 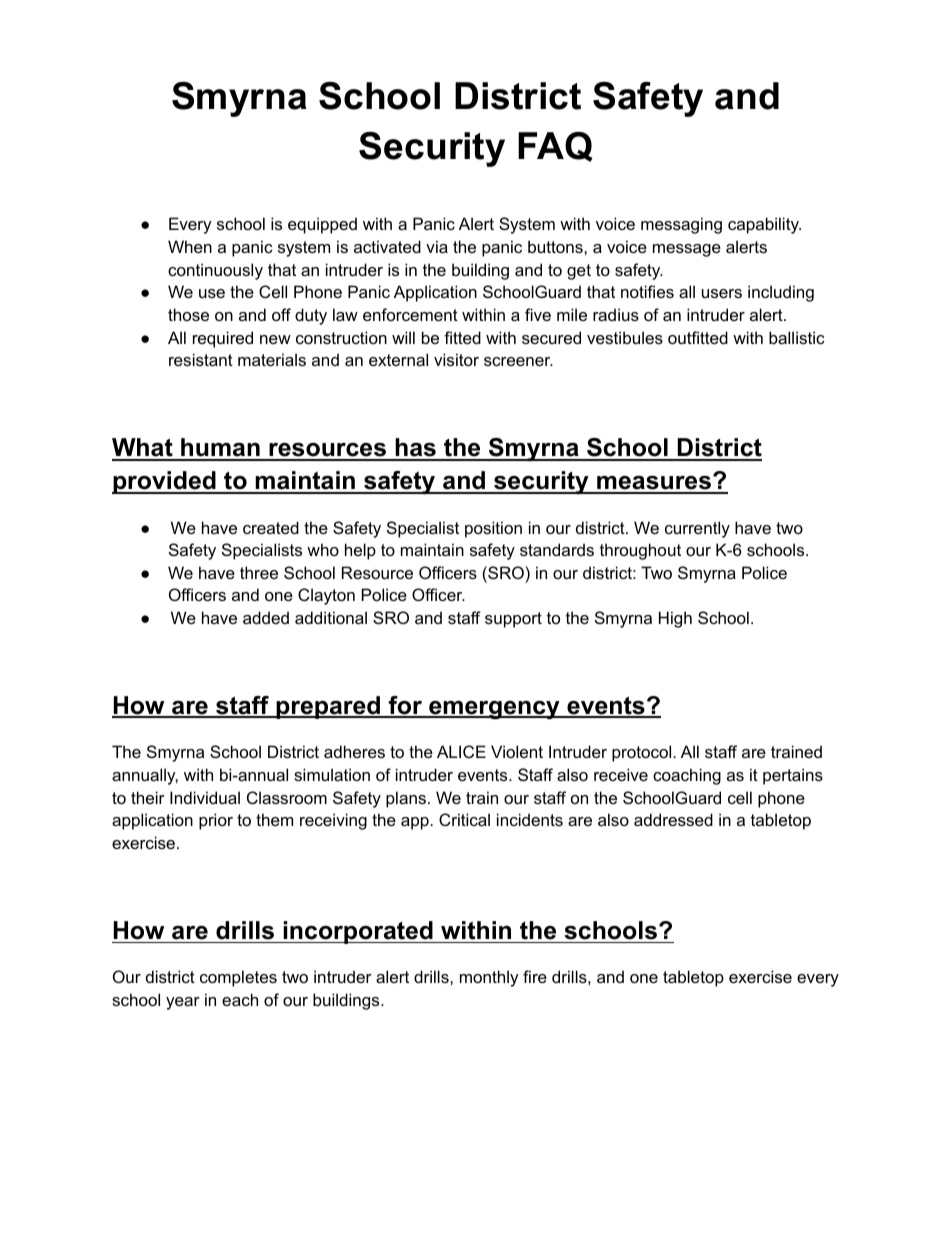 I want to click on three, so click(x=259, y=572).
